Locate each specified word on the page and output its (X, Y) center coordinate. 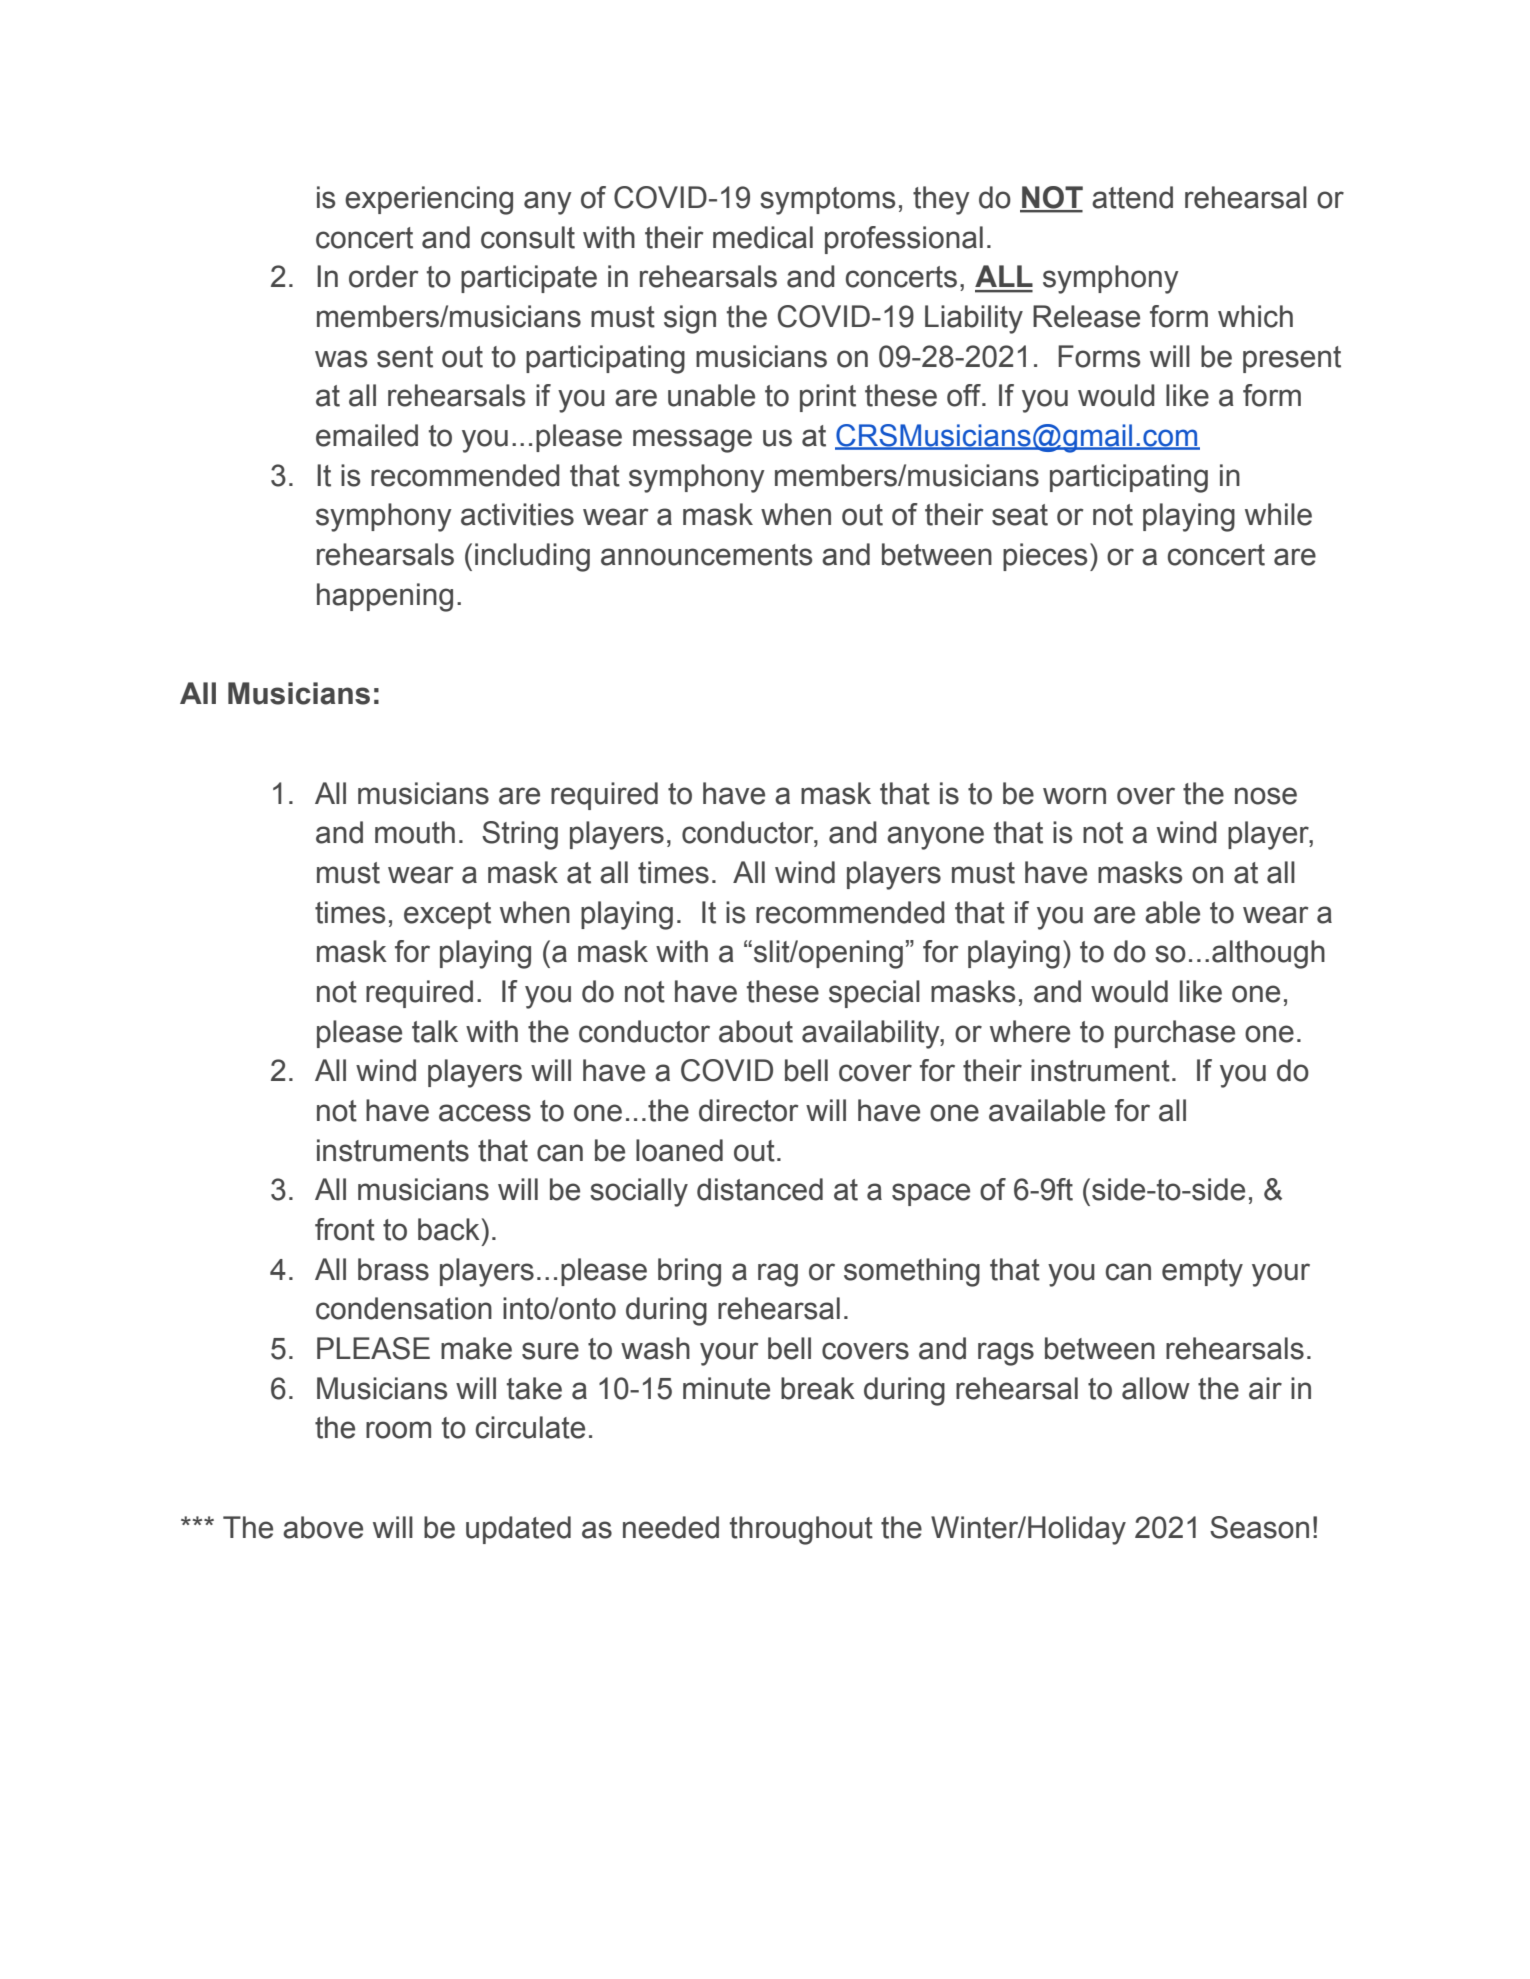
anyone (935, 838)
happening (385, 597)
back (449, 1229)
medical (763, 237)
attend (1132, 197)
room (398, 1430)
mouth (415, 832)
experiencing (429, 200)
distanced (760, 1189)
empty (1202, 1273)
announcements (706, 555)
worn (1074, 796)
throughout (801, 1530)
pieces (1045, 557)
